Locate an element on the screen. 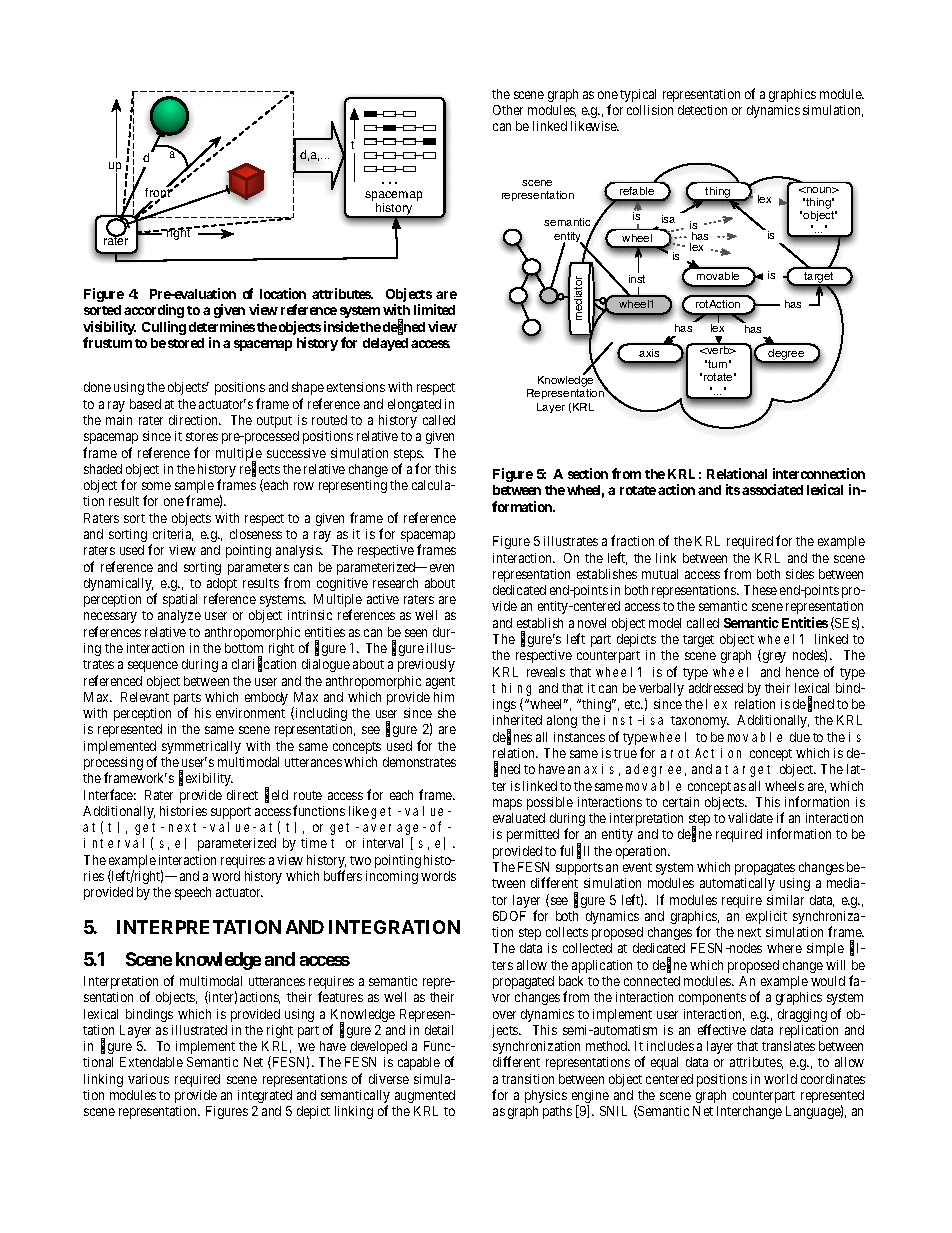  front is located at coordinates (159, 193).
